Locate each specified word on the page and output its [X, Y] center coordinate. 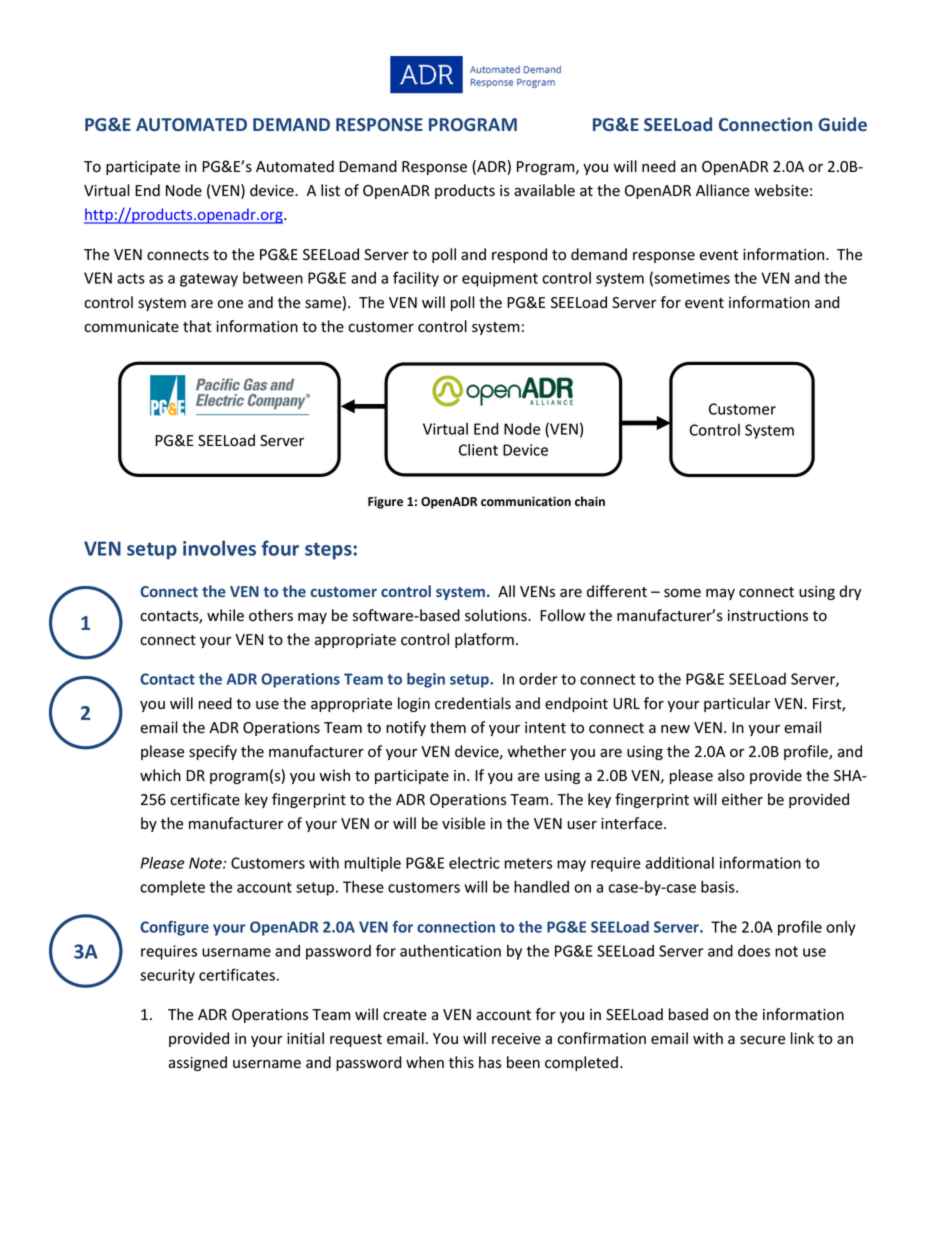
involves [219, 548]
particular [737, 704]
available [544, 190]
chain [590, 501]
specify [213, 752]
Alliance [723, 190]
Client [478, 450]
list [330, 190]
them [448, 727]
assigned [197, 1063]
